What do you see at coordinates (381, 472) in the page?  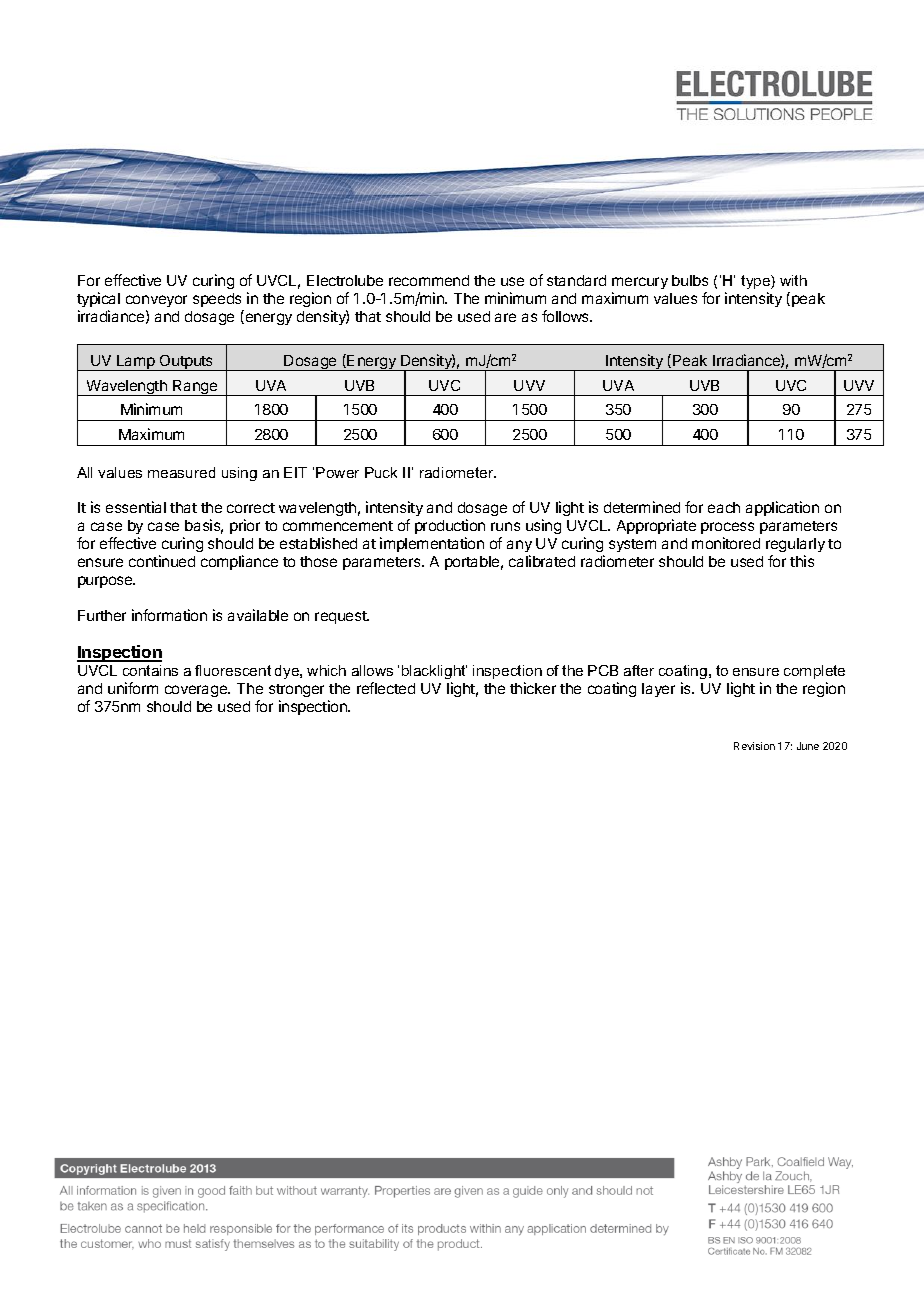 I see `Puck` at bounding box center [381, 472].
